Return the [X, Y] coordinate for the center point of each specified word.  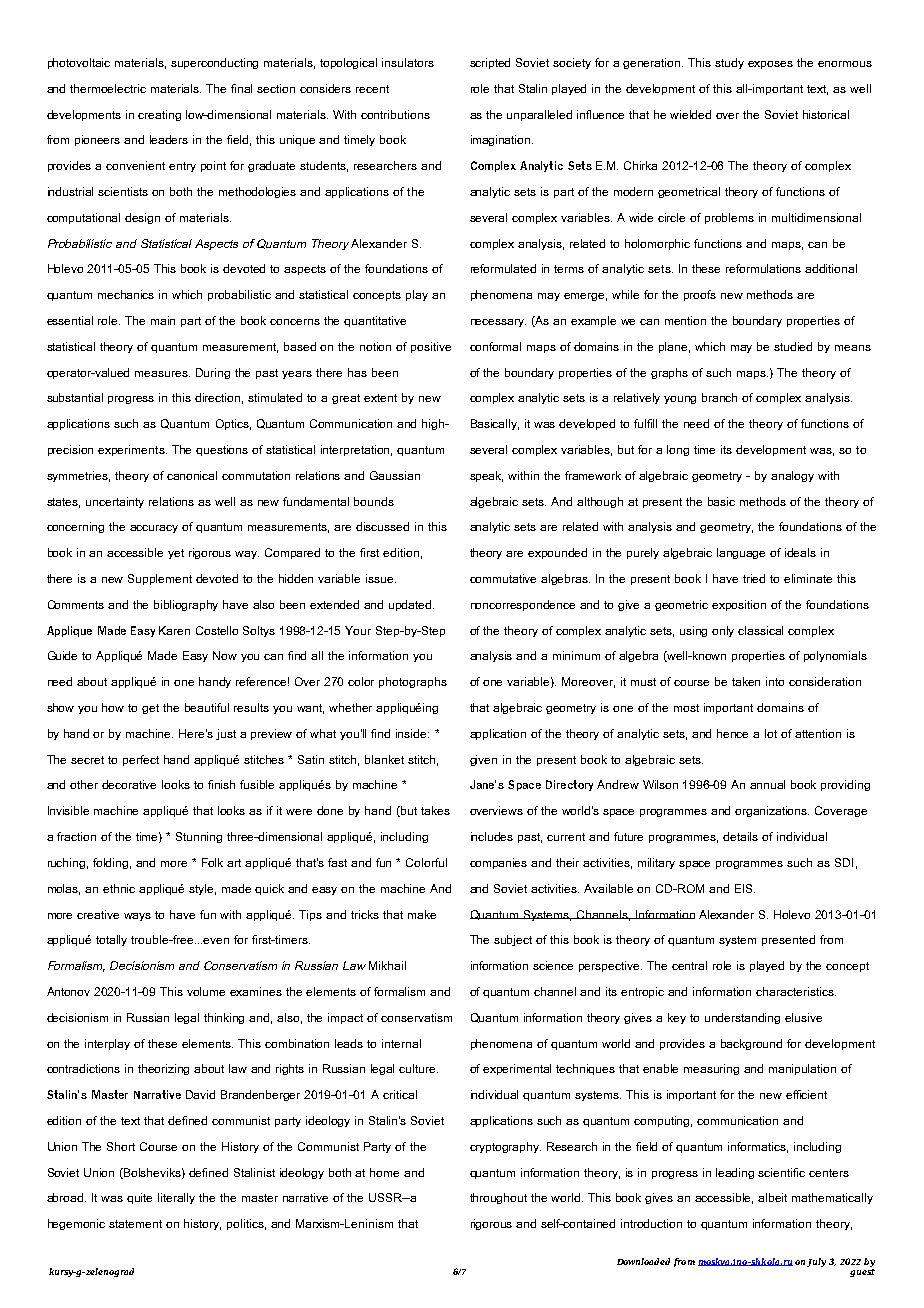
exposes [770, 65]
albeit [772, 1197]
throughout [498, 1198]
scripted [490, 63]
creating [159, 115]
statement [135, 1224]
